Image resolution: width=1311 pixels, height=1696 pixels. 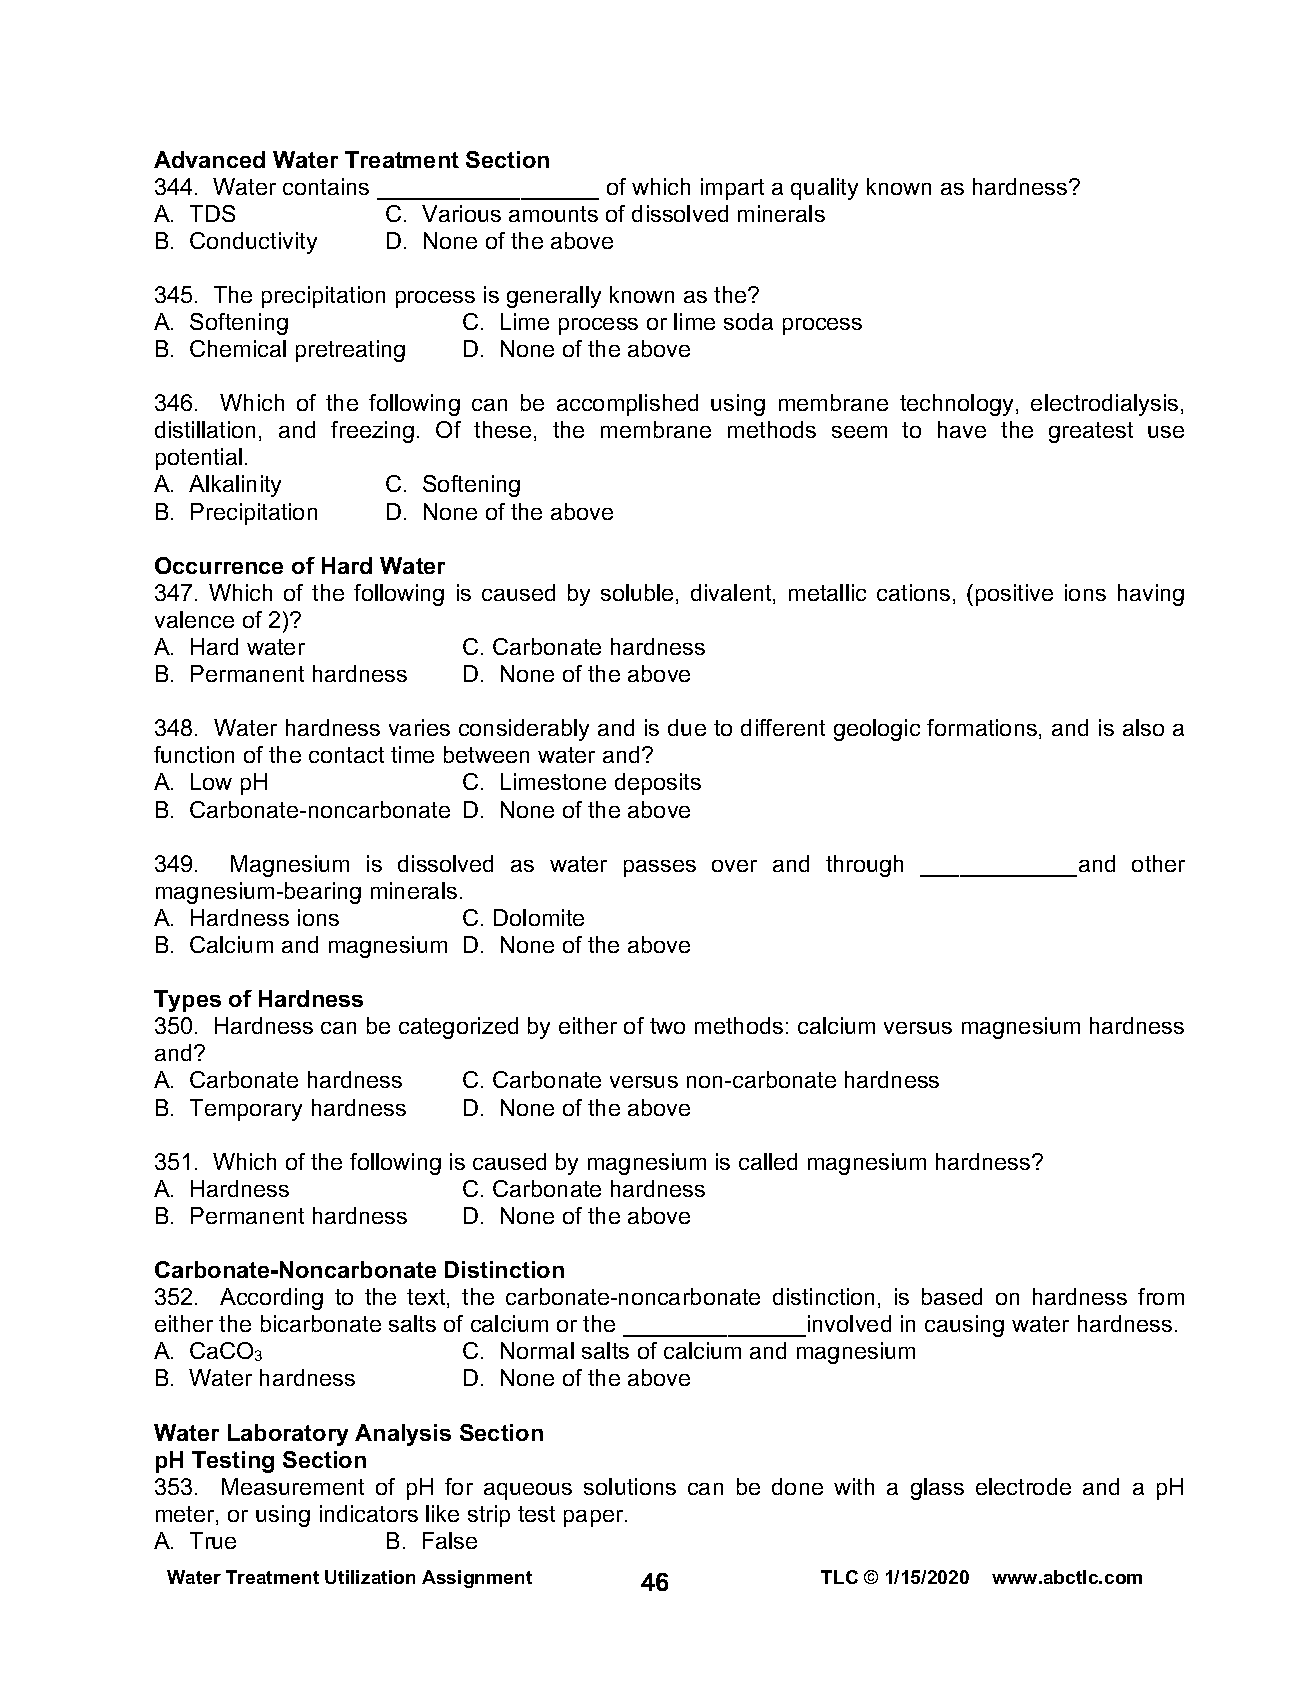 What do you see at coordinates (293, 1486) in the screenshot?
I see `Measurement` at bounding box center [293, 1486].
